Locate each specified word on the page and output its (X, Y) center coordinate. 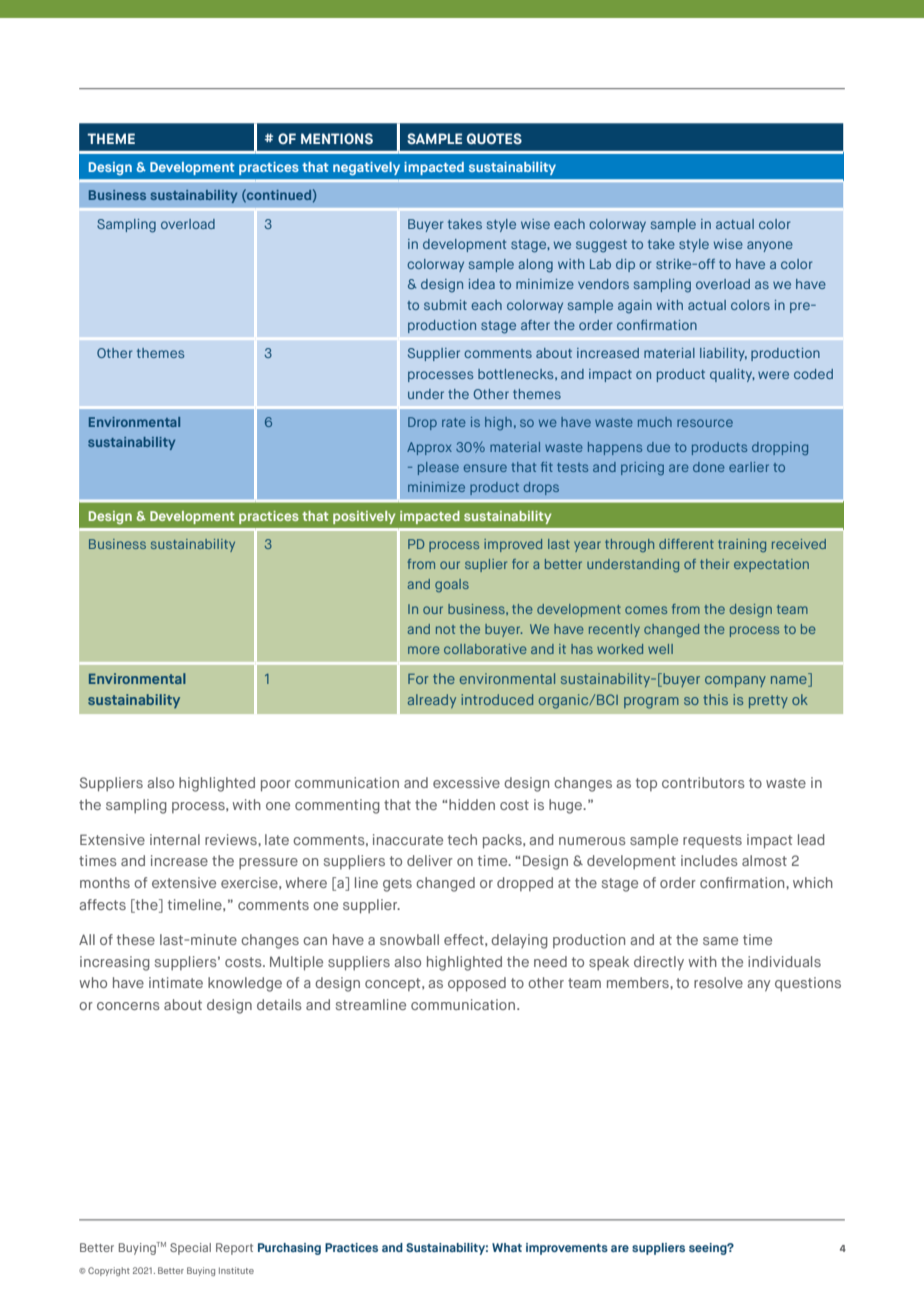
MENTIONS (337, 138)
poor (276, 786)
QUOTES (494, 138)
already (432, 701)
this (715, 699)
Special (190, 1249)
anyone (770, 246)
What (507, 1247)
